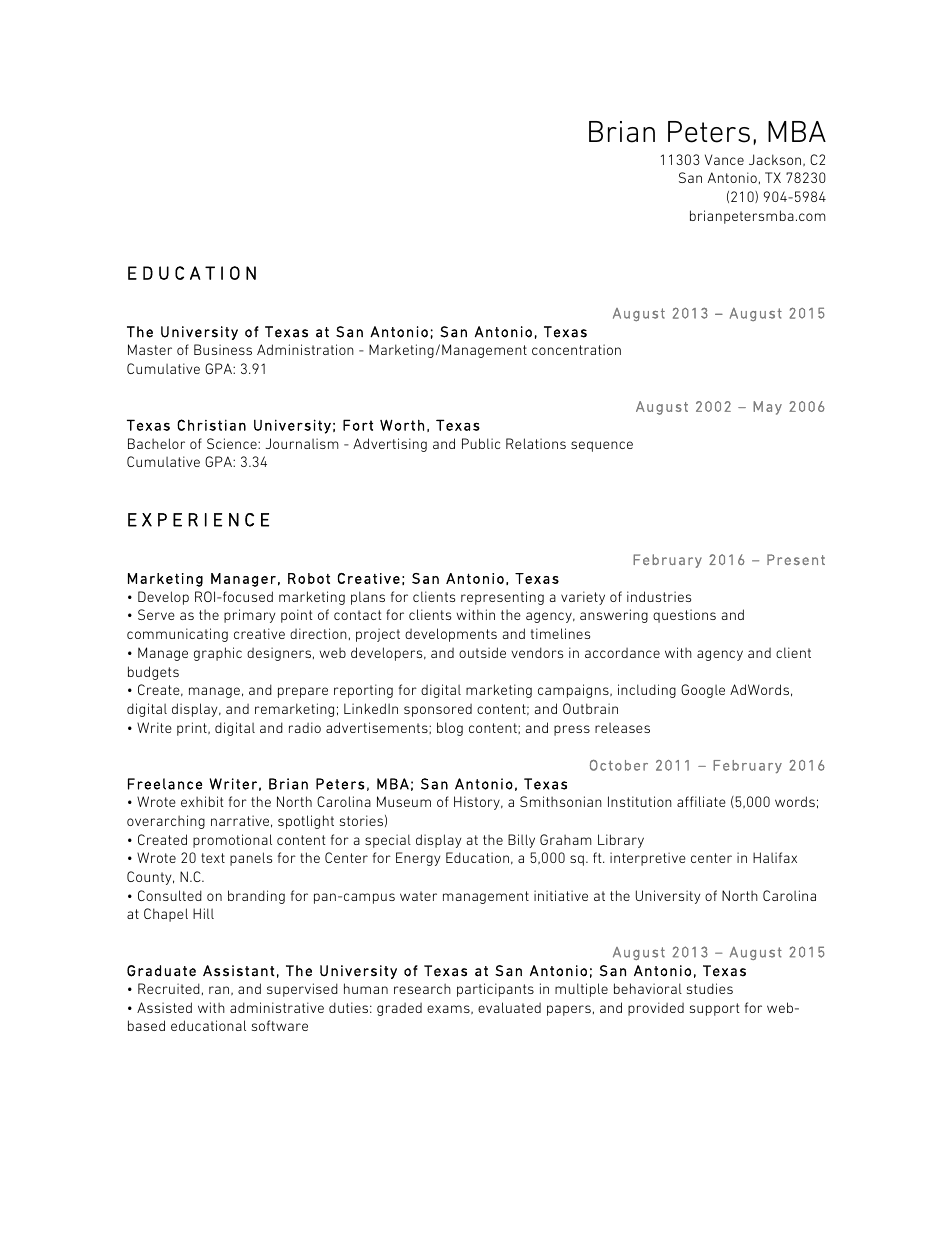  What do you see at coordinates (223, 349) in the document?
I see `Business` at bounding box center [223, 349].
